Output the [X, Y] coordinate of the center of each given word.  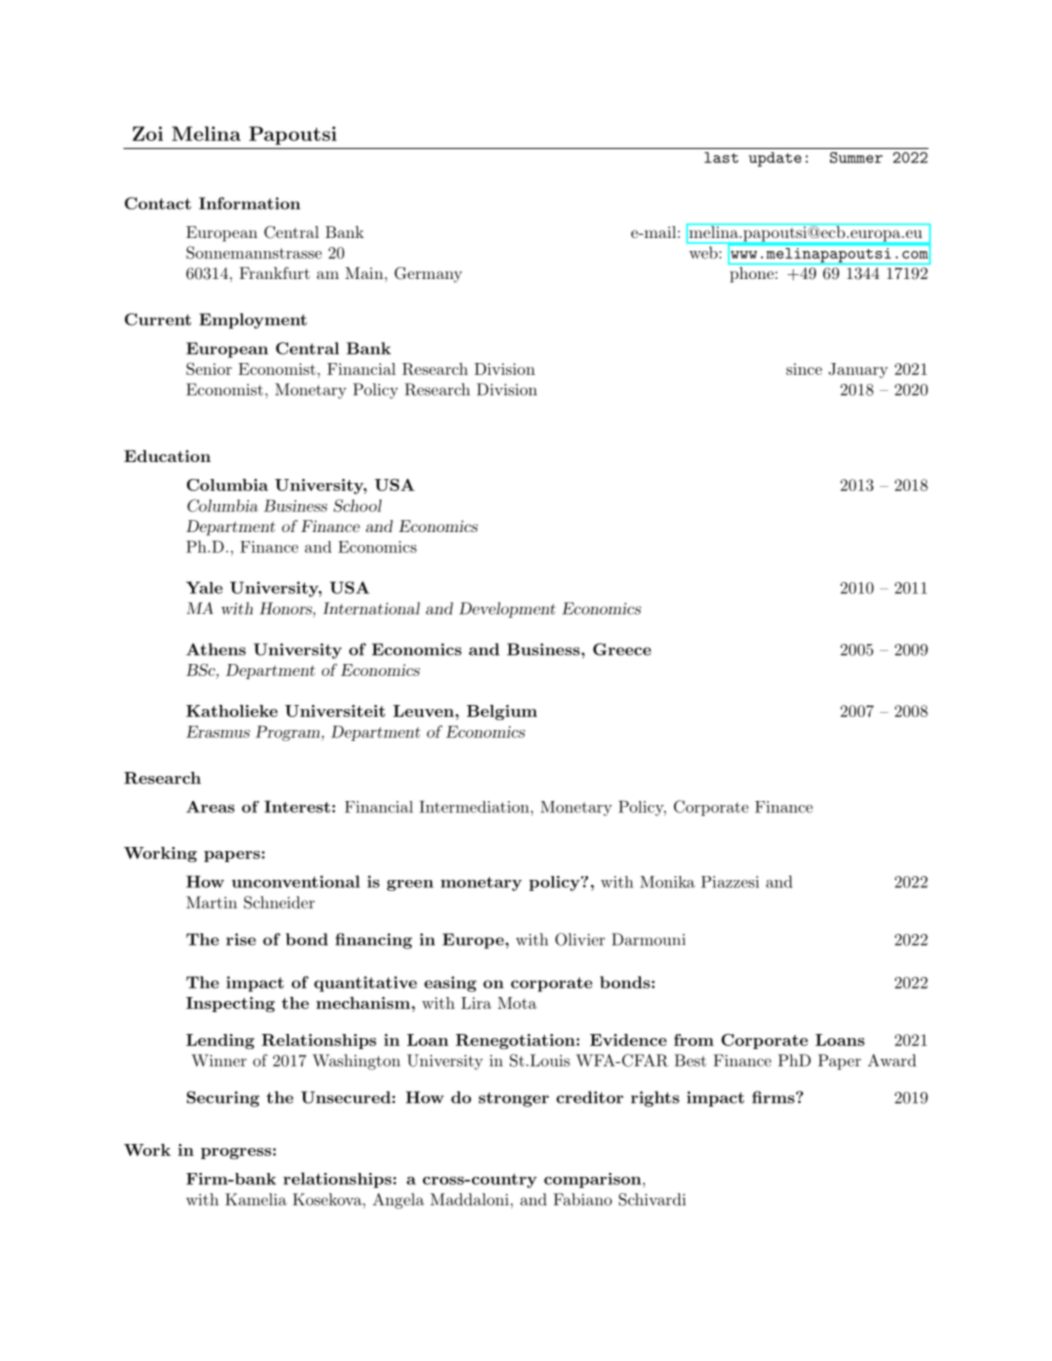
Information [249, 203]
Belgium [502, 712]
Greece [622, 649]
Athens [216, 649]
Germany [428, 275]
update [775, 159]
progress [236, 1153]
